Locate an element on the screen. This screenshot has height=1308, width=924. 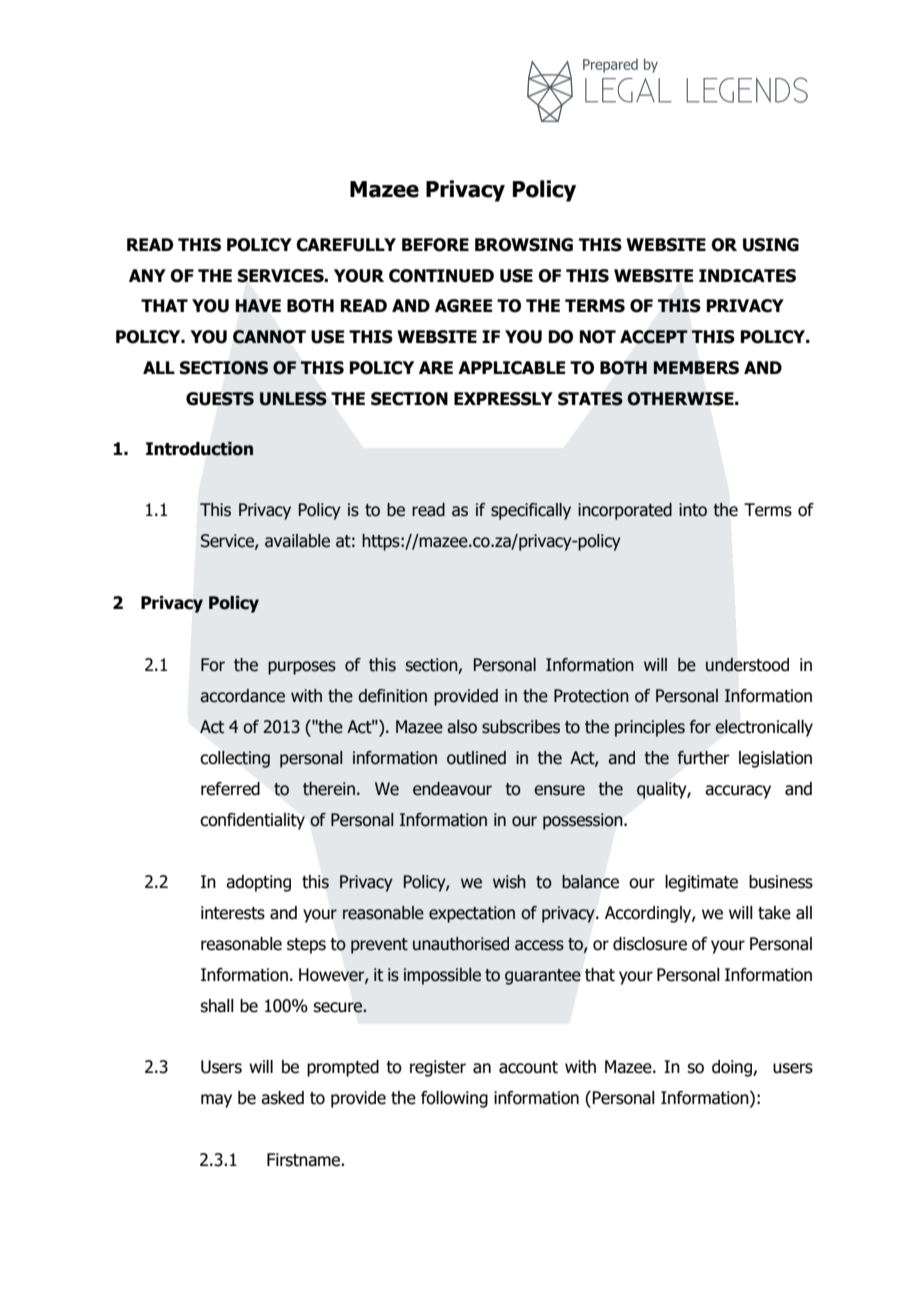
HAVE is located at coordinates (258, 305).
